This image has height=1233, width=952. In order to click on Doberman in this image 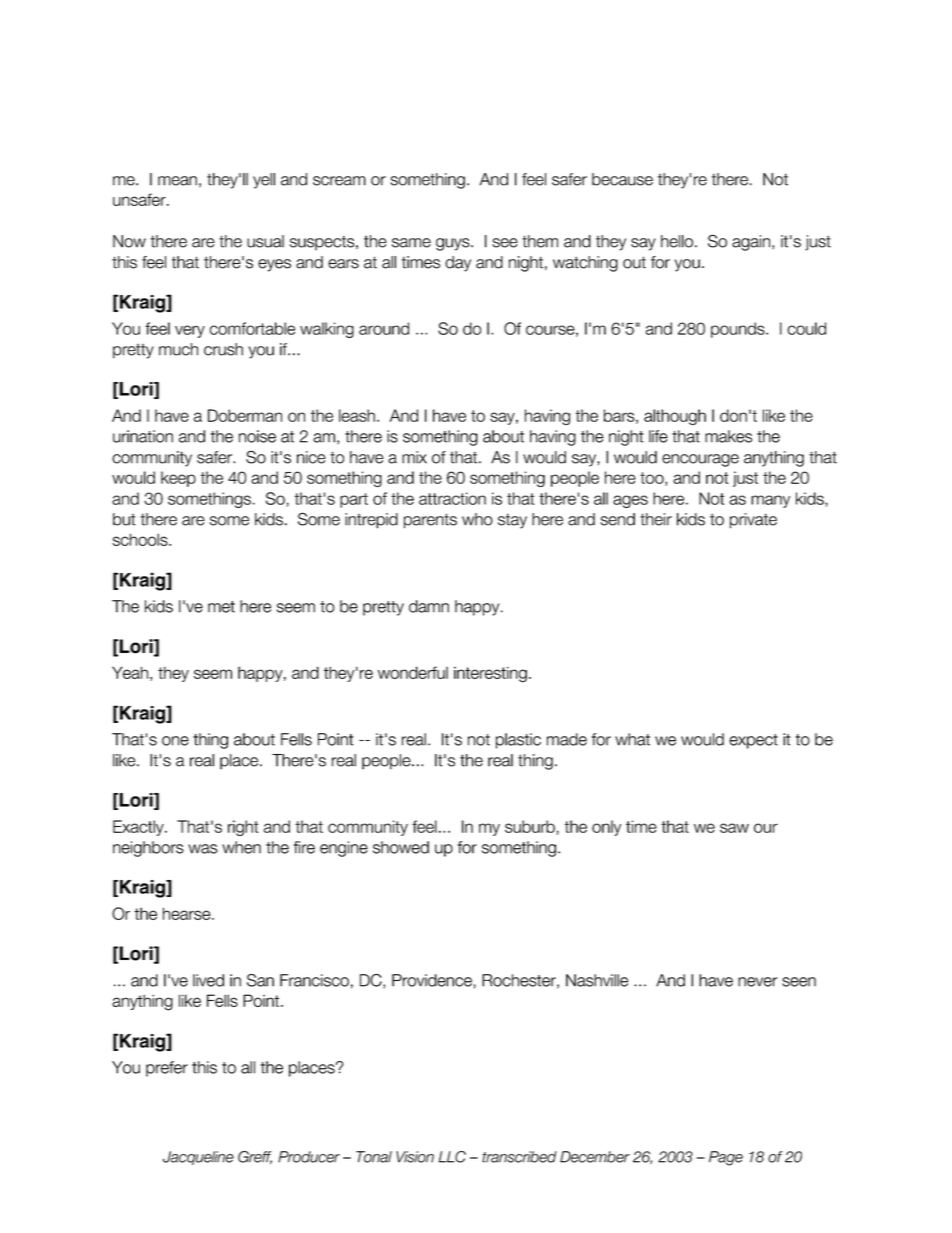, I will do `click(245, 415)`.
